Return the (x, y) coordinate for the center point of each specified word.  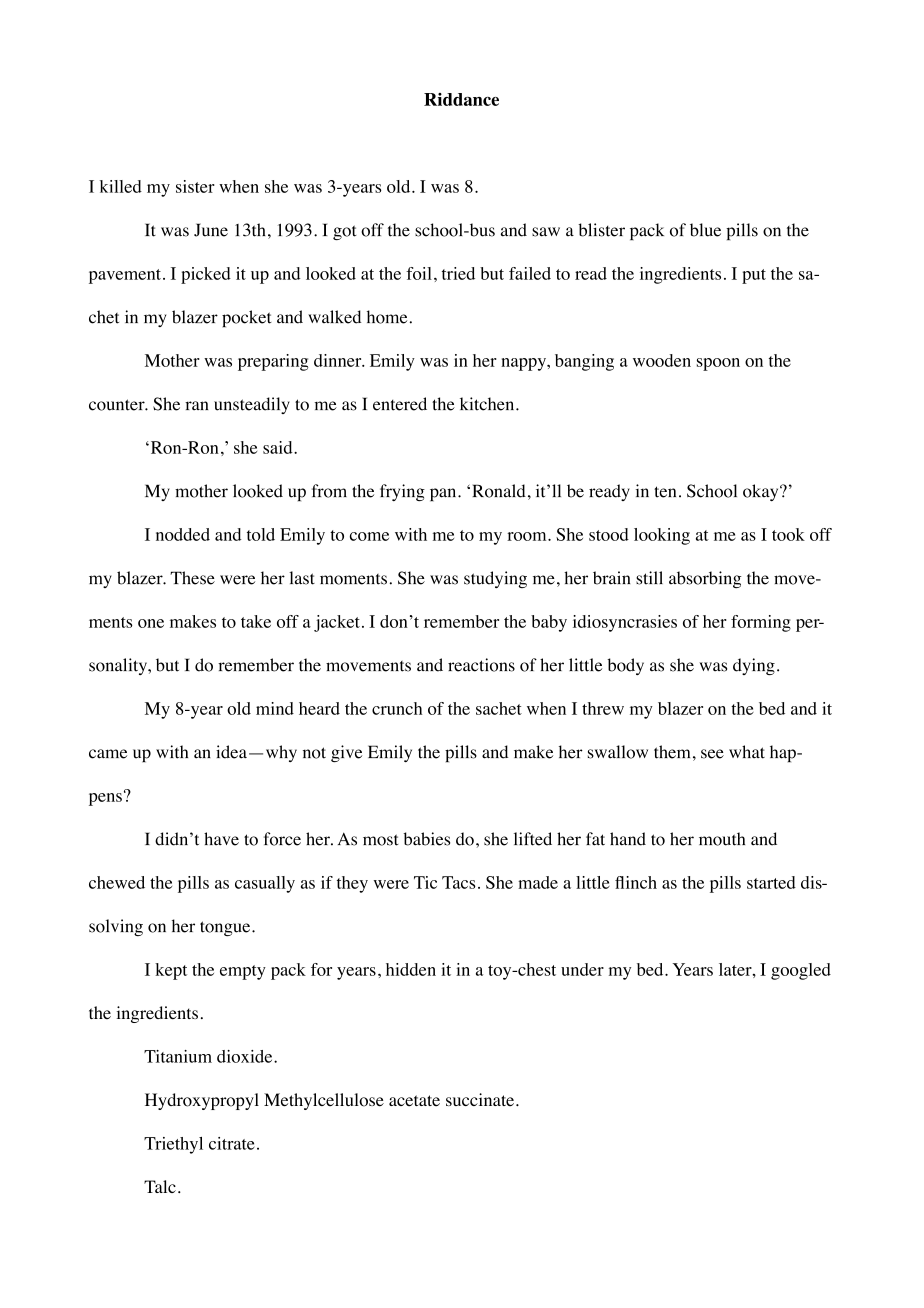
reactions (481, 665)
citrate (232, 1143)
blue (705, 230)
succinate (480, 1099)
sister (195, 186)
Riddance (461, 99)
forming (761, 623)
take (256, 621)
